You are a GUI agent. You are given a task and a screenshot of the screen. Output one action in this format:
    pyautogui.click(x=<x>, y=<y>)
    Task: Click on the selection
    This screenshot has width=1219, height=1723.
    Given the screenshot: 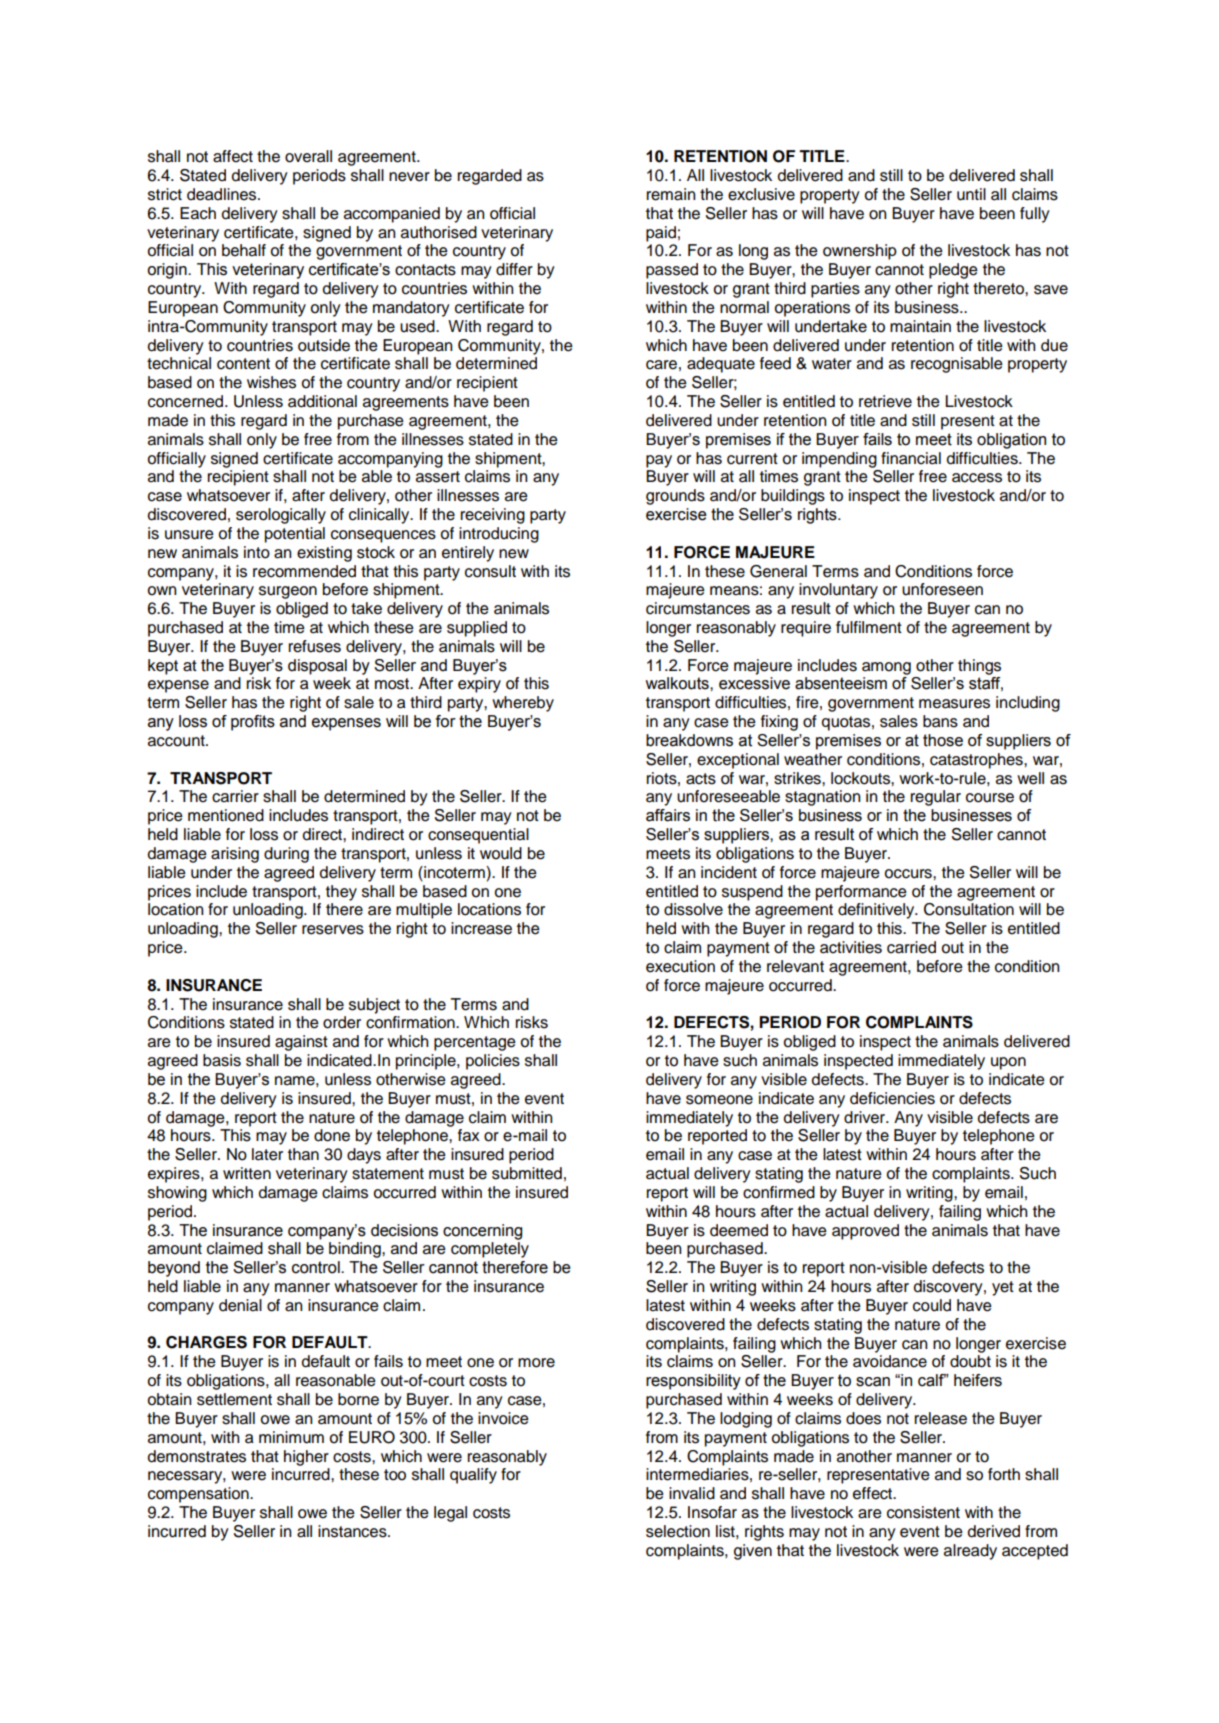 What is the action you would take?
    pyautogui.click(x=678, y=1531)
